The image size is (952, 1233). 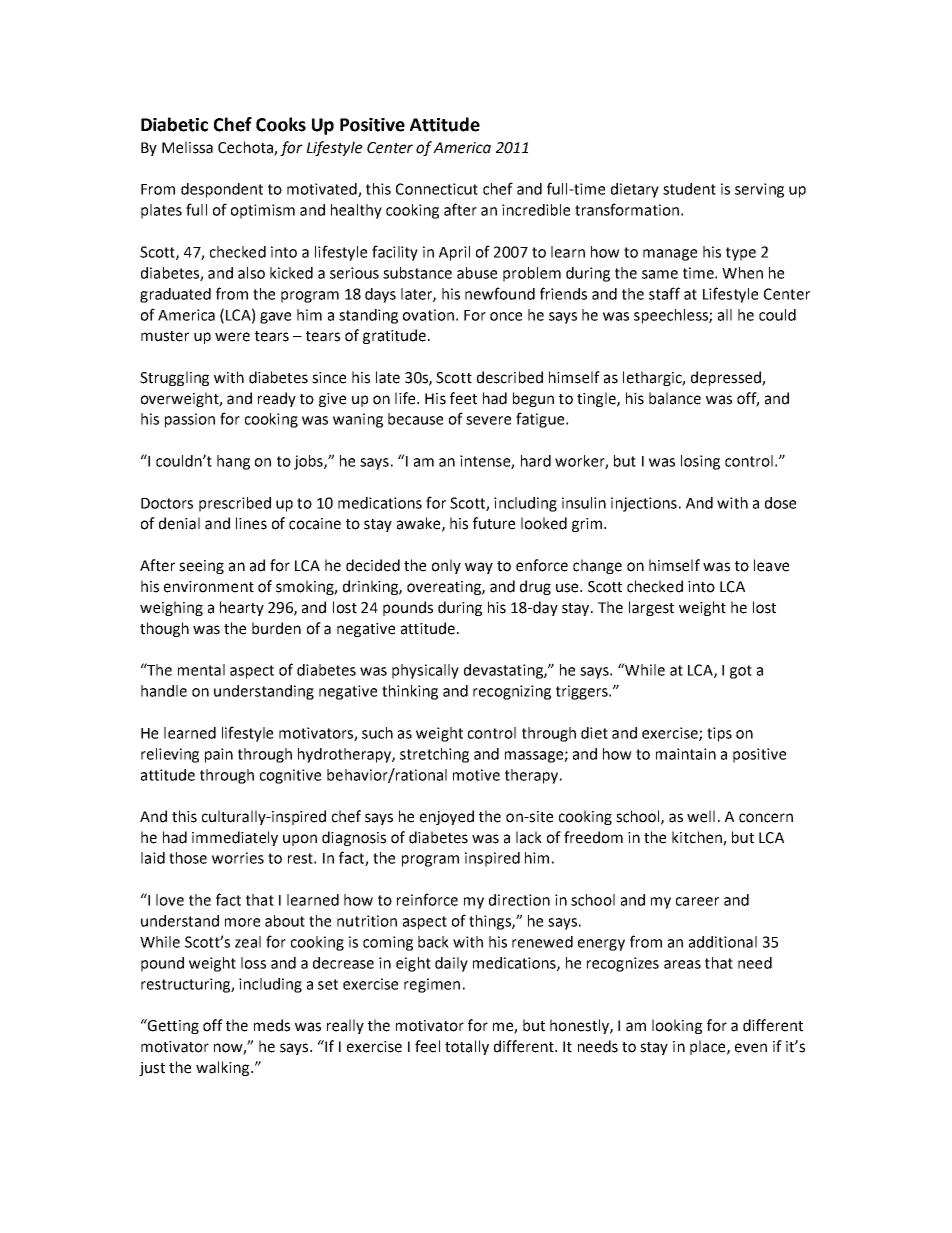 What do you see at coordinates (232, 337) in the screenshot?
I see `were` at bounding box center [232, 337].
